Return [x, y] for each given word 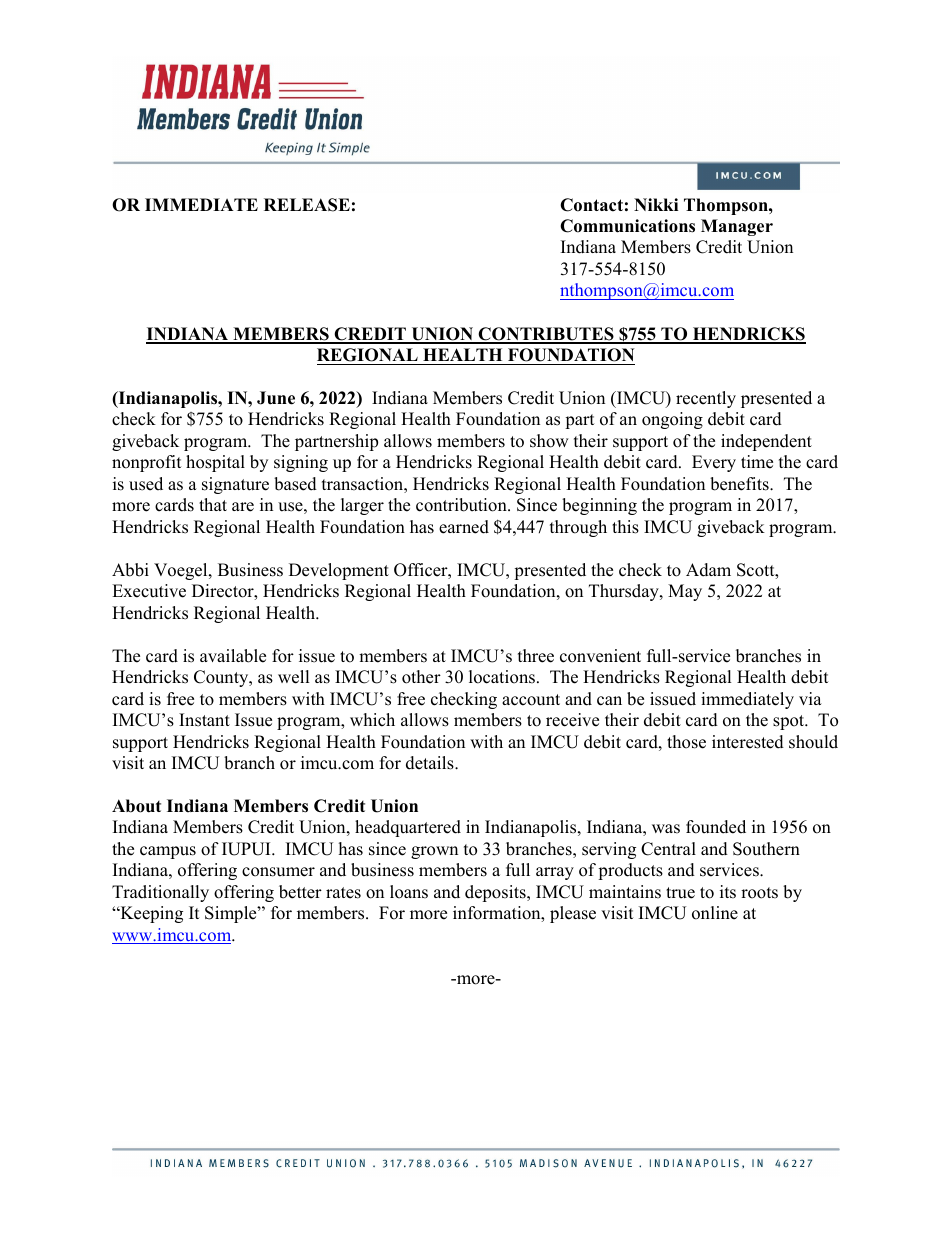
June [276, 398]
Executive [149, 591]
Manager [737, 227]
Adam [708, 570]
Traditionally [160, 893]
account [531, 700]
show [549, 441]
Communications [627, 226]
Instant [204, 720]
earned [464, 527]
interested [748, 742]
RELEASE [307, 205]
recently [706, 399]
